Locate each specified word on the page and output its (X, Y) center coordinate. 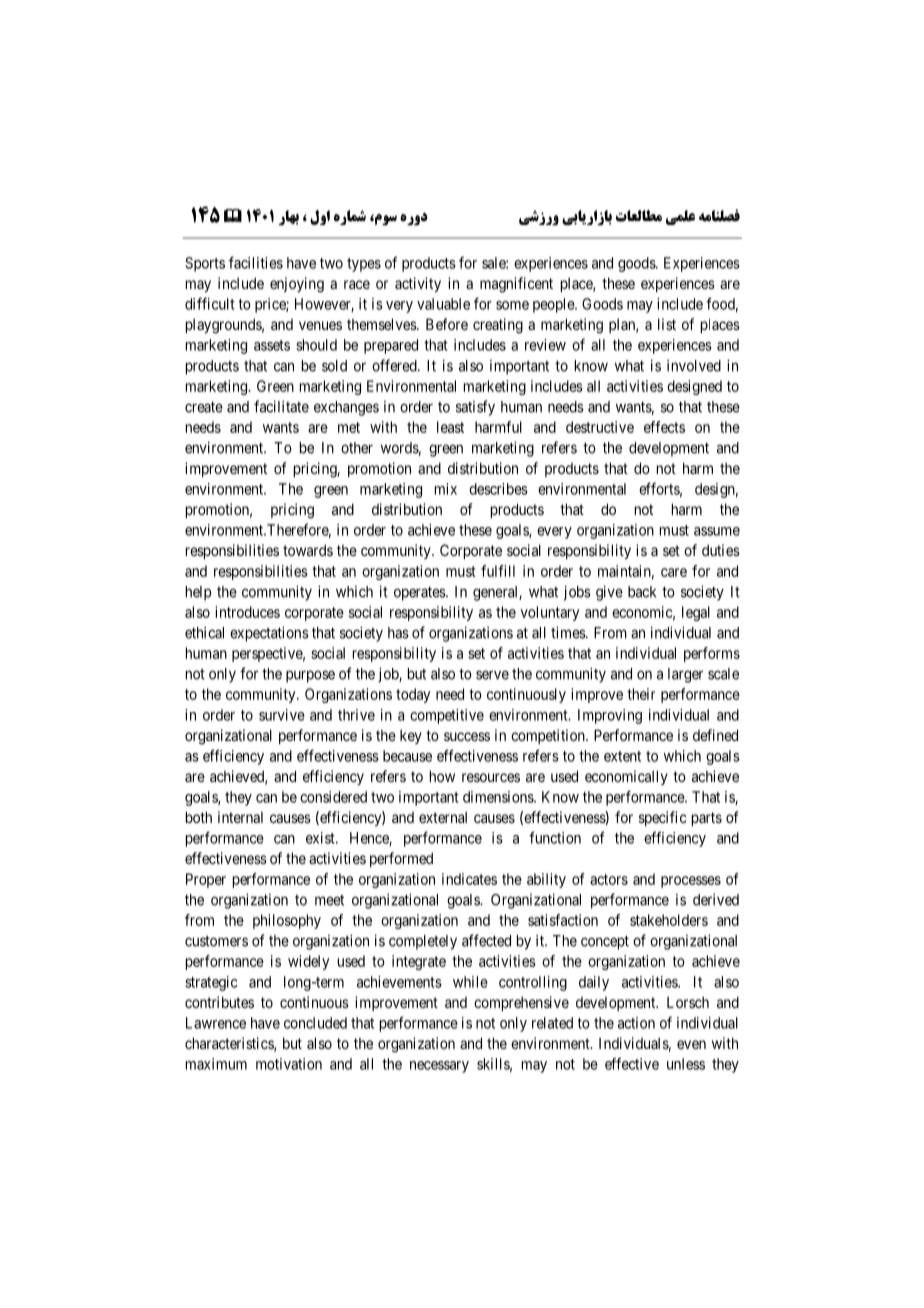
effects (664, 427)
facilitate (281, 406)
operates (420, 593)
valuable (443, 304)
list (667, 324)
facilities (256, 262)
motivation (289, 1064)
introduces (247, 612)
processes (691, 882)
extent (622, 756)
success (467, 736)
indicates (469, 879)
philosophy (287, 921)
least (450, 427)
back (642, 592)
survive (282, 715)
